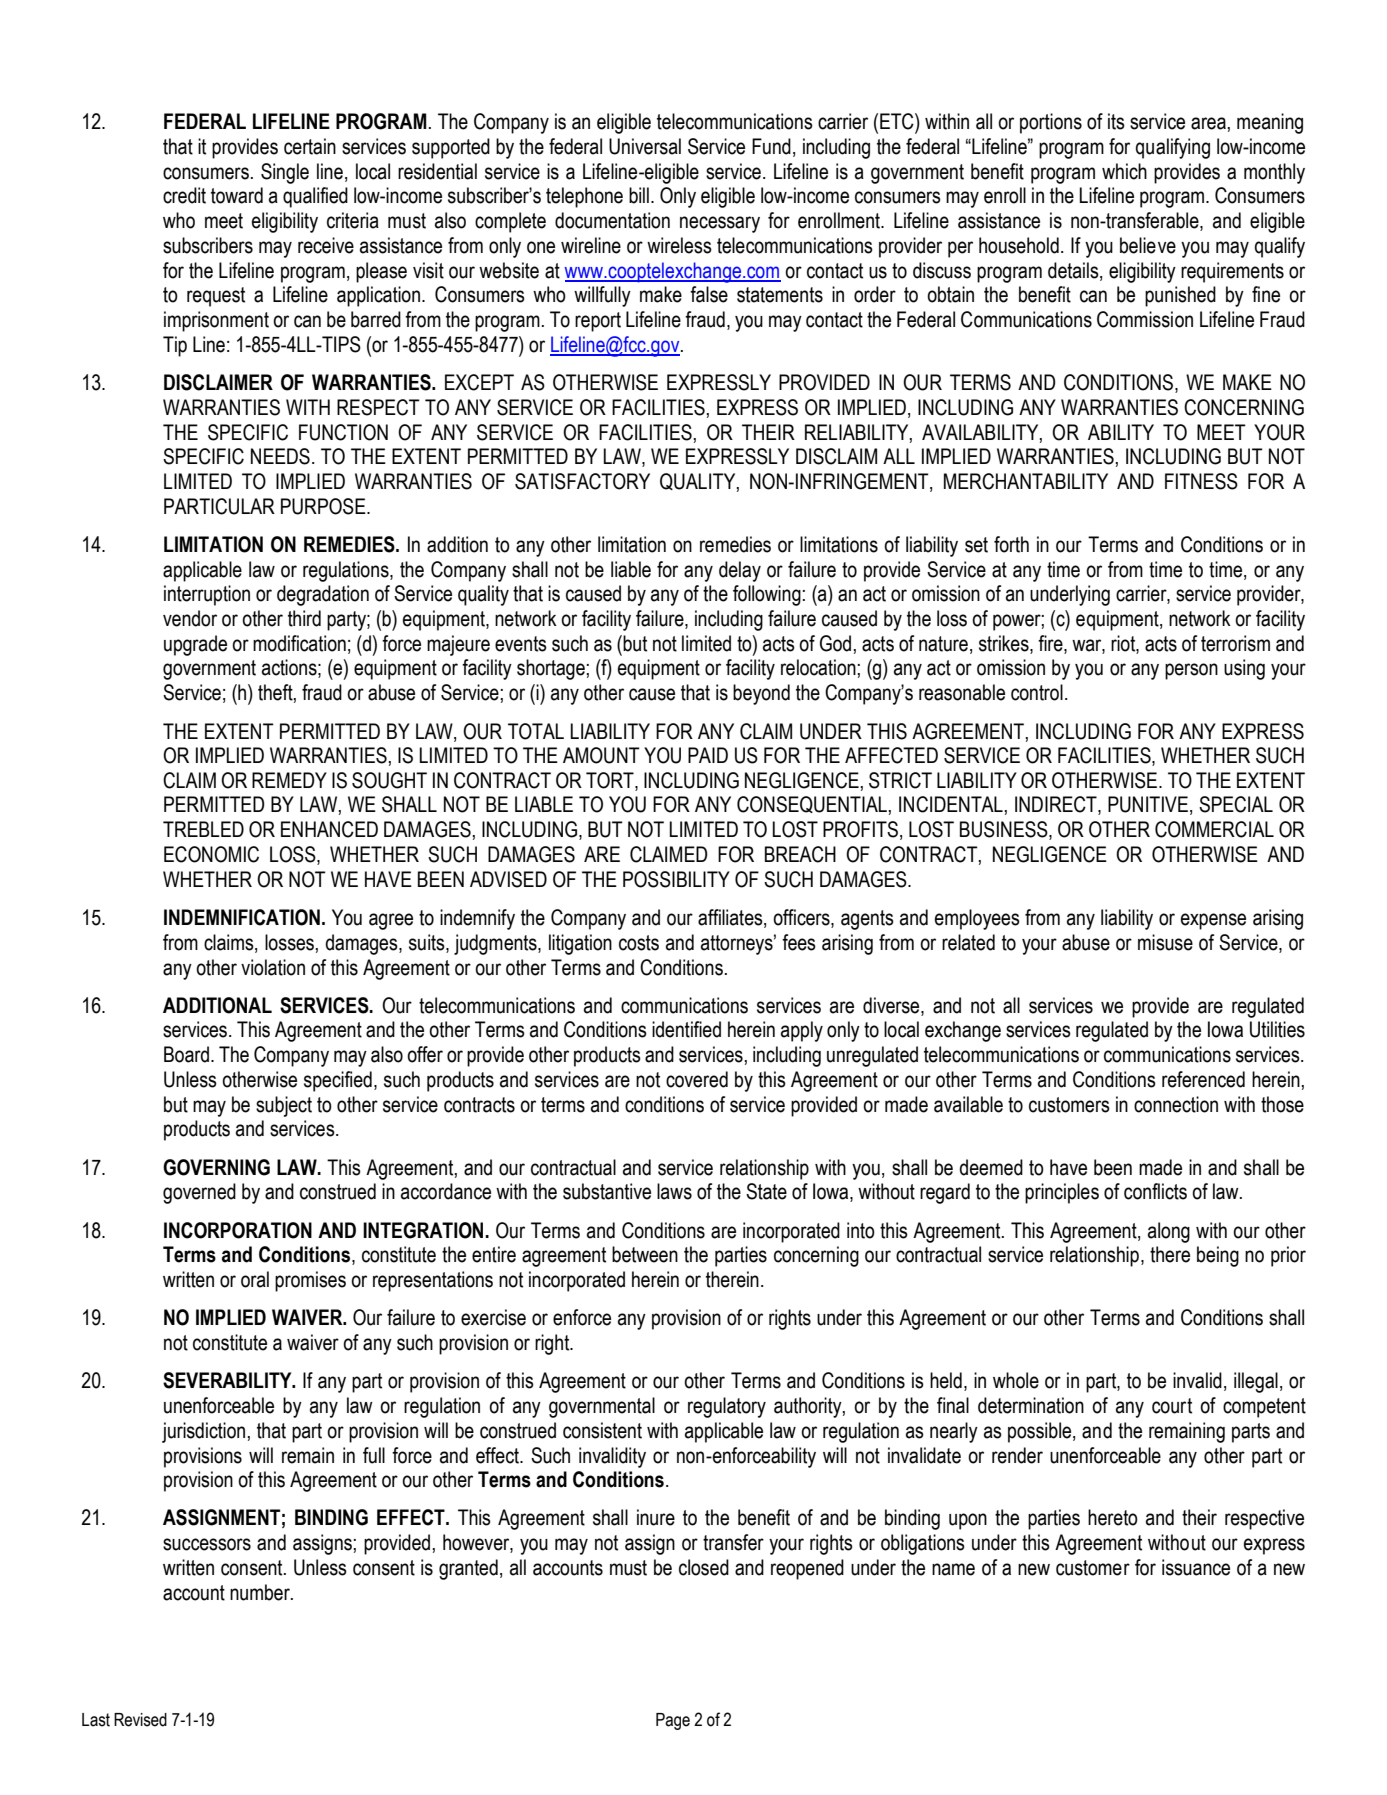 Image resolution: width=1387 pixels, height=1795 pixels. I want to click on upgrade, so click(195, 645).
